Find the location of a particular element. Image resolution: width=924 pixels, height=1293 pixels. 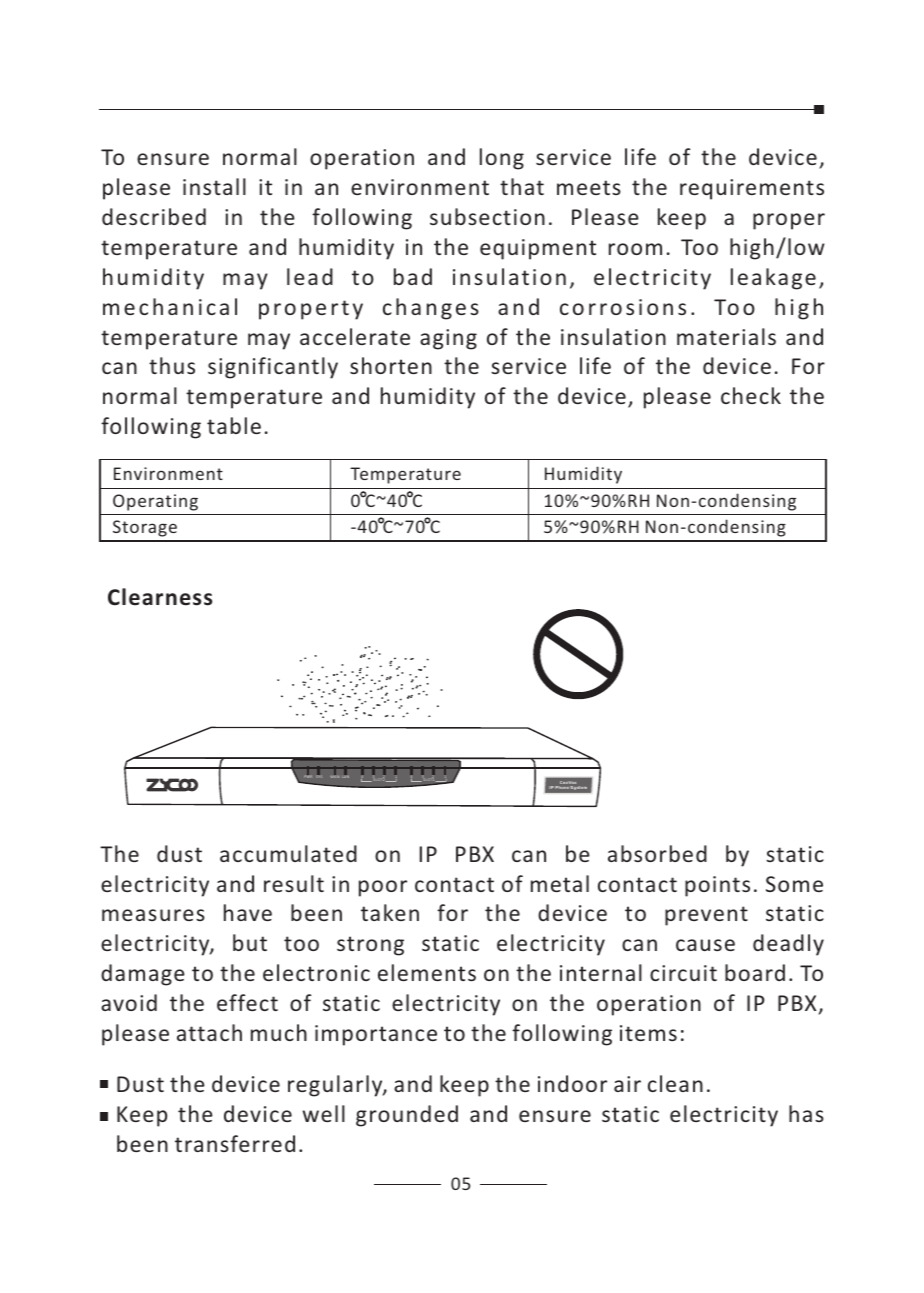

LAN is located at coordinates (345, 776).
